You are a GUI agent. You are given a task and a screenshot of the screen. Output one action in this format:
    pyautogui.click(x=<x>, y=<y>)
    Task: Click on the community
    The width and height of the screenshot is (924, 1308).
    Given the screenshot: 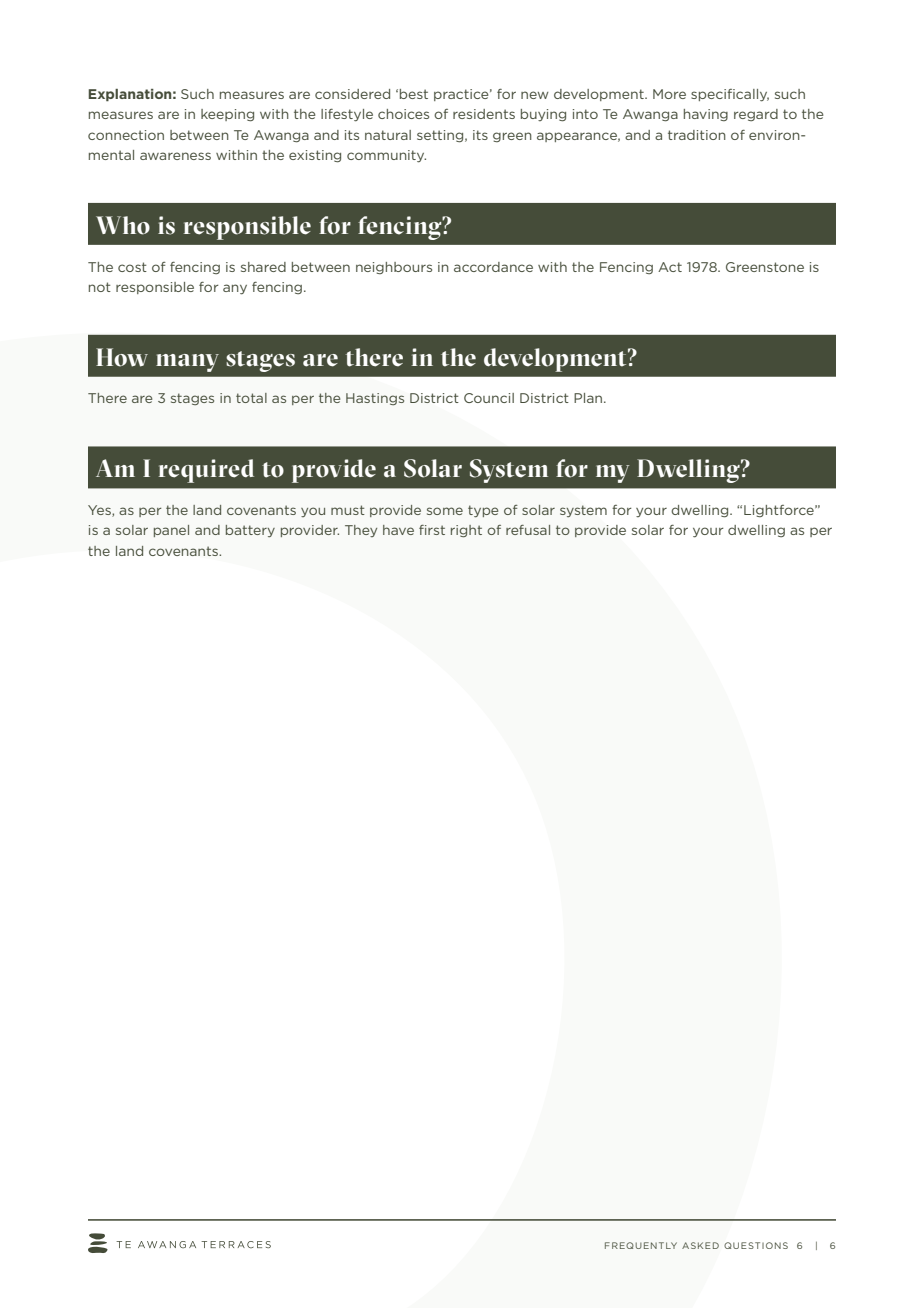 What is the action you would take?
    pyautogui.click(x=386, y=156)
